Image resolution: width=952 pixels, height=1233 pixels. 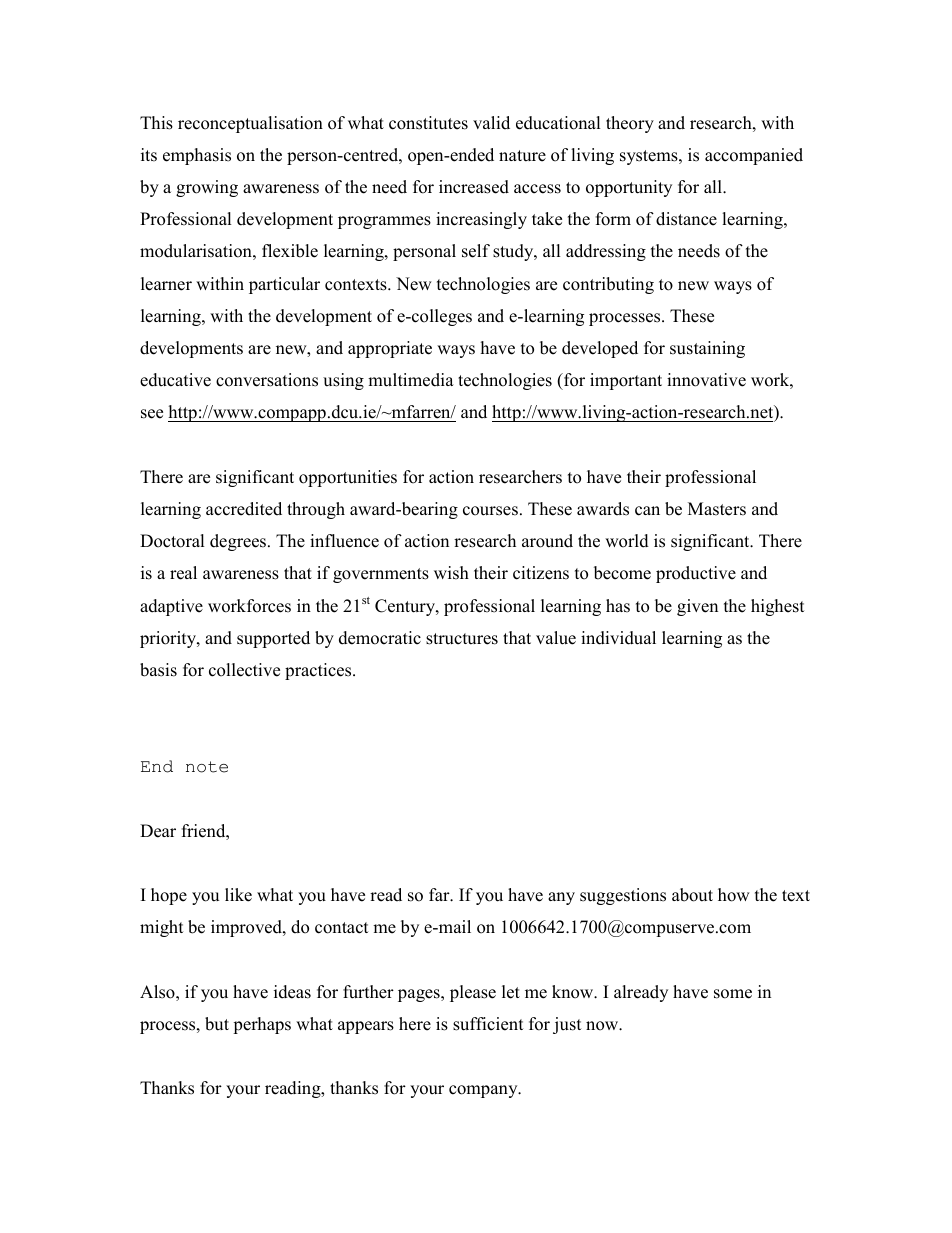 I want to click on productive, so click(x=696, y=574).
